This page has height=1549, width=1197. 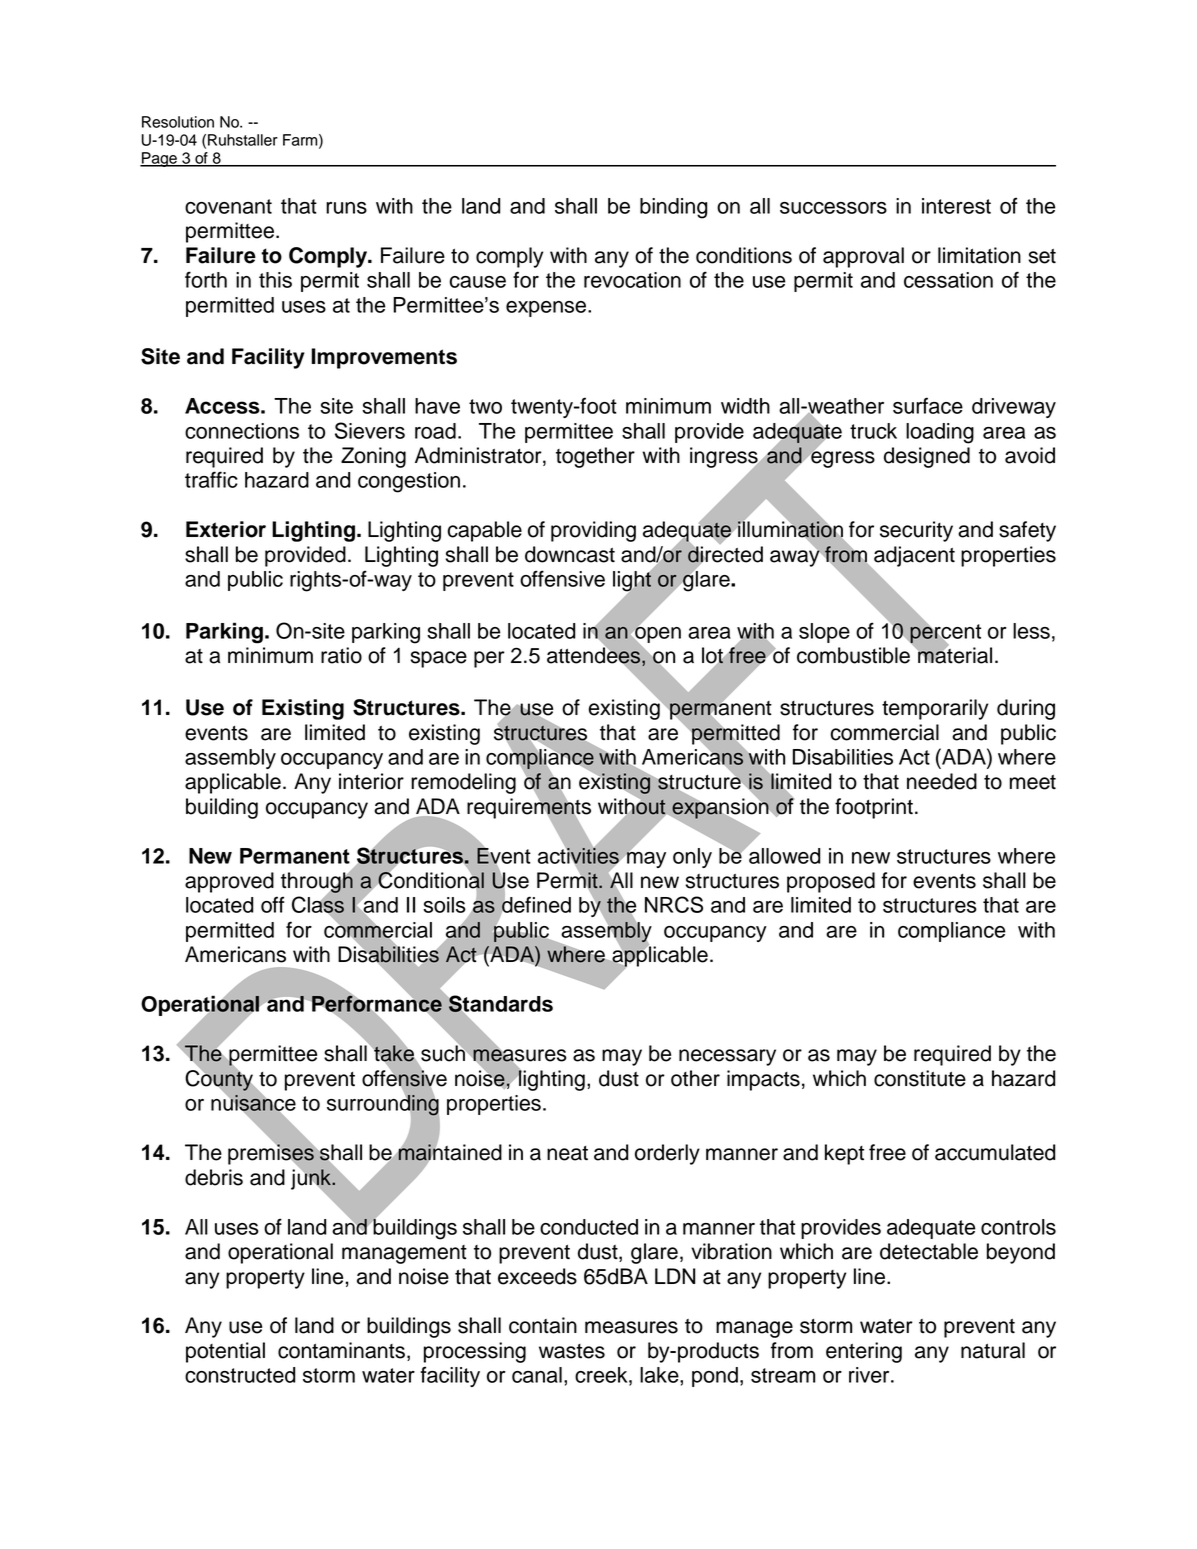 What do you see at coordinates (572, 1351) in the page?
I see `wastes` at bounding box center [572, 1351].
